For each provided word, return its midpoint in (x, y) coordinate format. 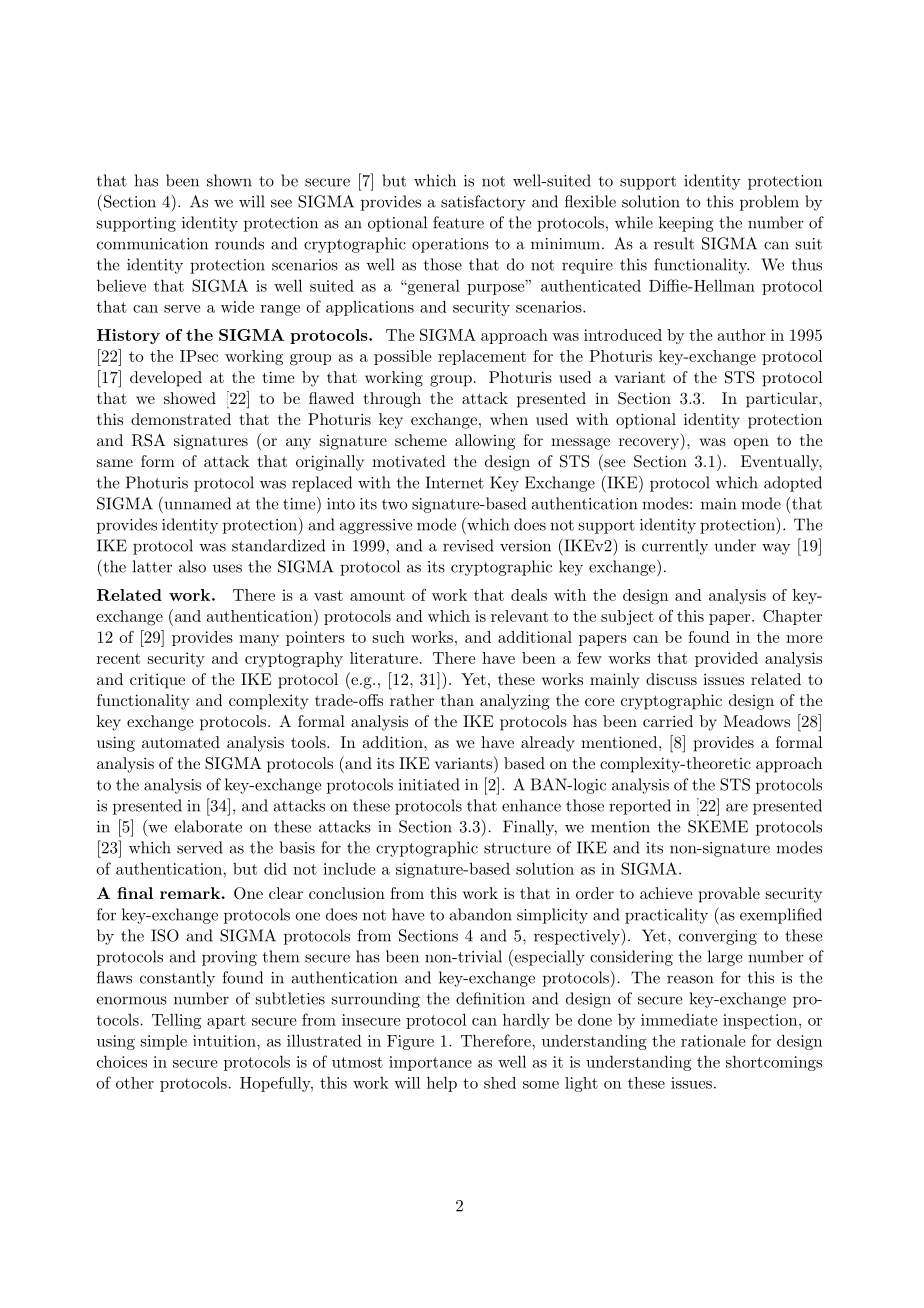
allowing (485, 442)
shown (229, 180)
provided (726, 659)
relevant (519, 616)
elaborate (208, 826)
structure (517, 848)
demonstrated (181, 419)
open (751, 444)
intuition (225, 1041)
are (737, 807)
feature (458, 222)
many (259, 640)
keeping (686, 224)
